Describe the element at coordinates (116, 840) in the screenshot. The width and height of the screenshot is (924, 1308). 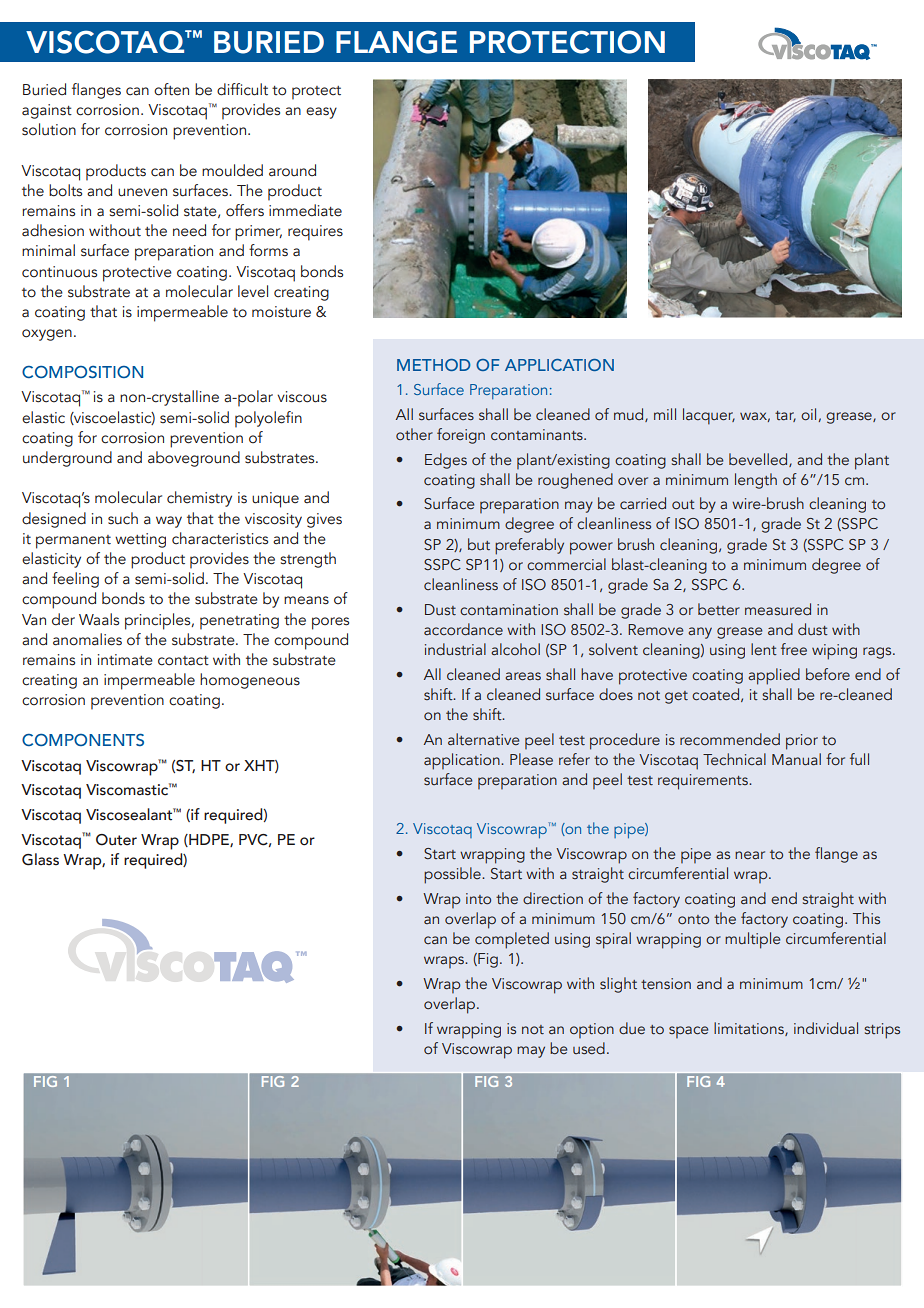
I see `Outer` at that location.
